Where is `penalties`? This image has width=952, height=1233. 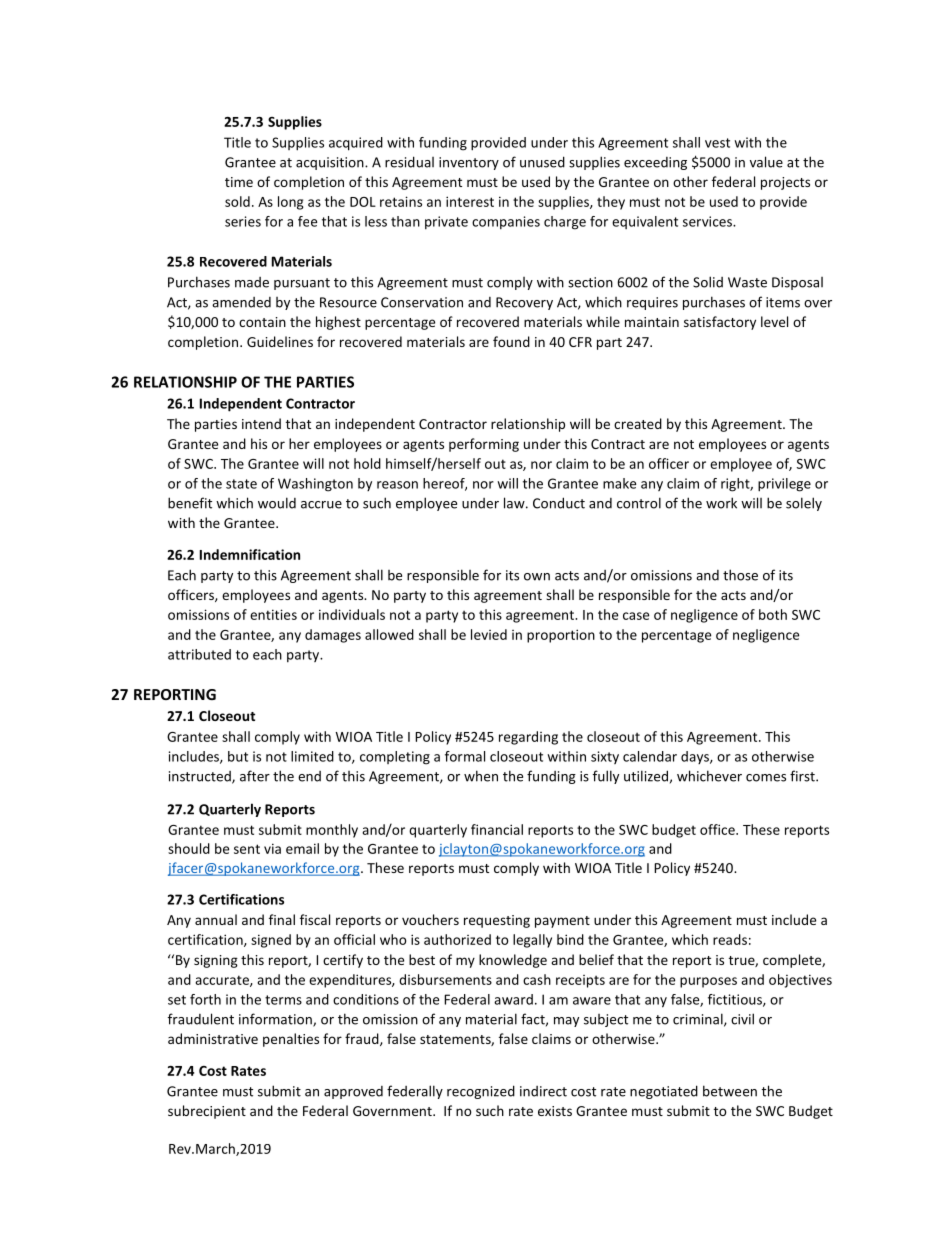 penalties is located at coordinates (291, 1040).
